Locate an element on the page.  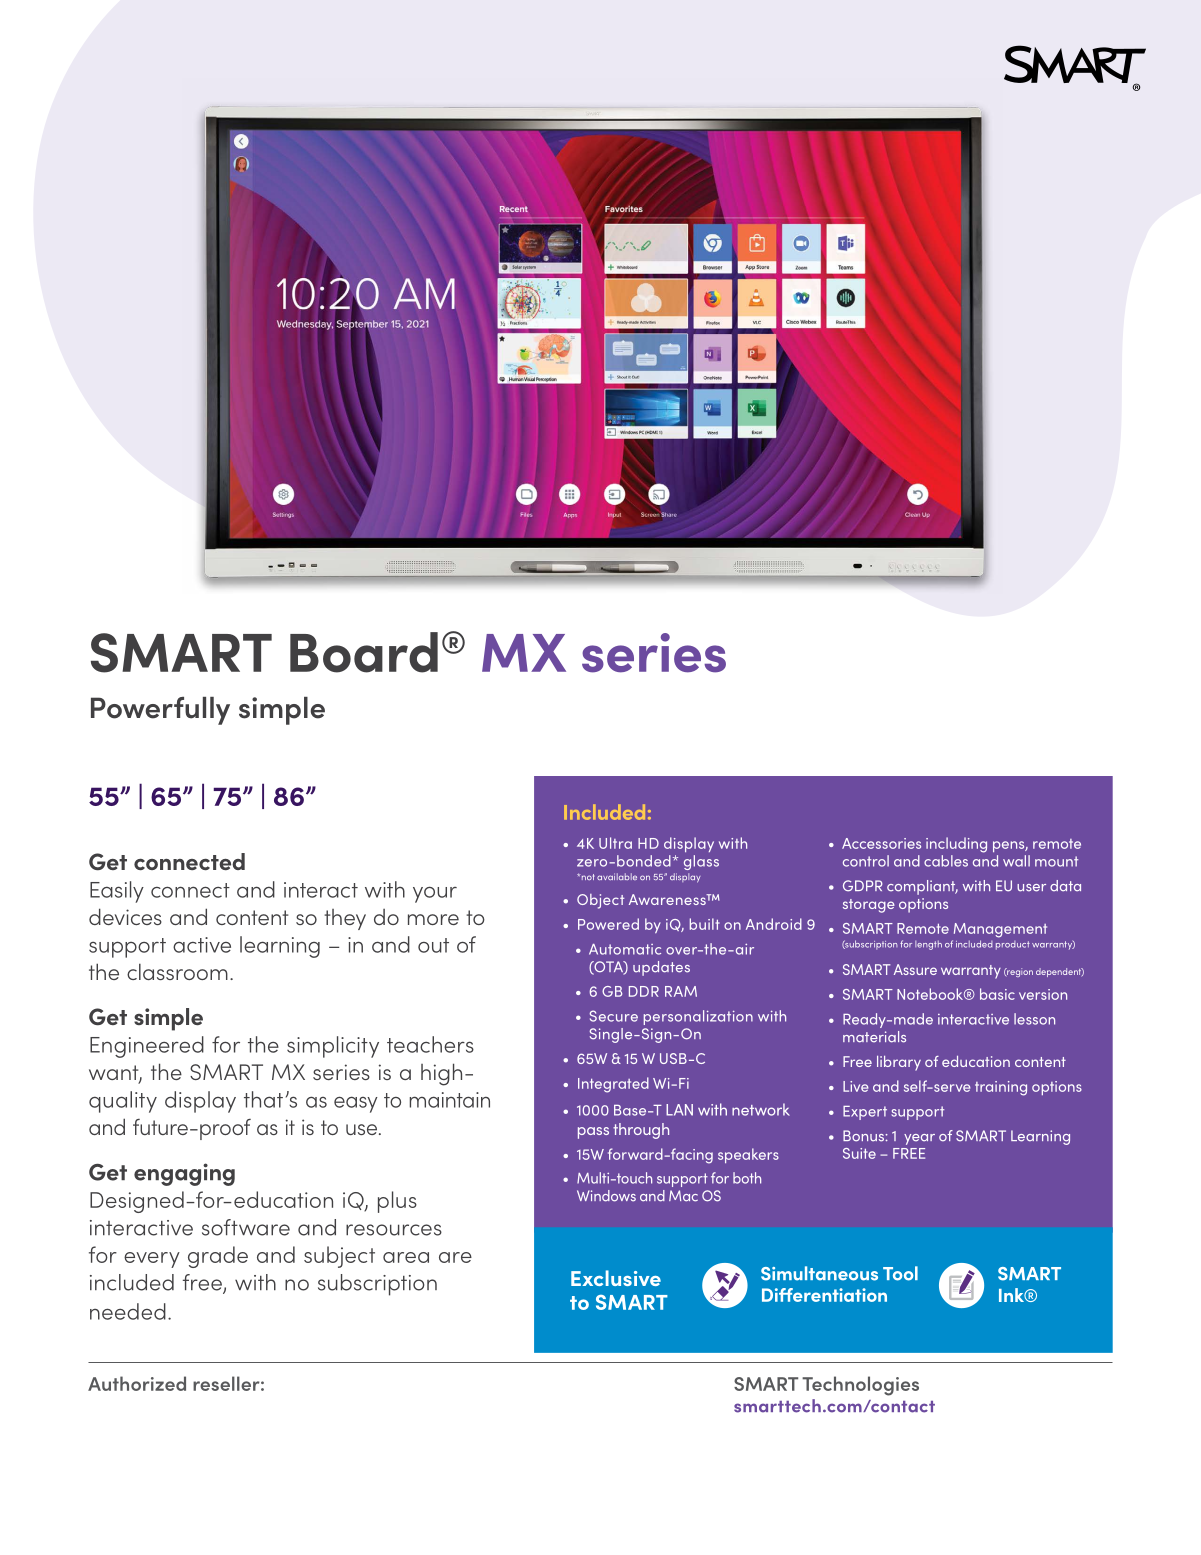
Suite is located at coordinates (859, 1153).
